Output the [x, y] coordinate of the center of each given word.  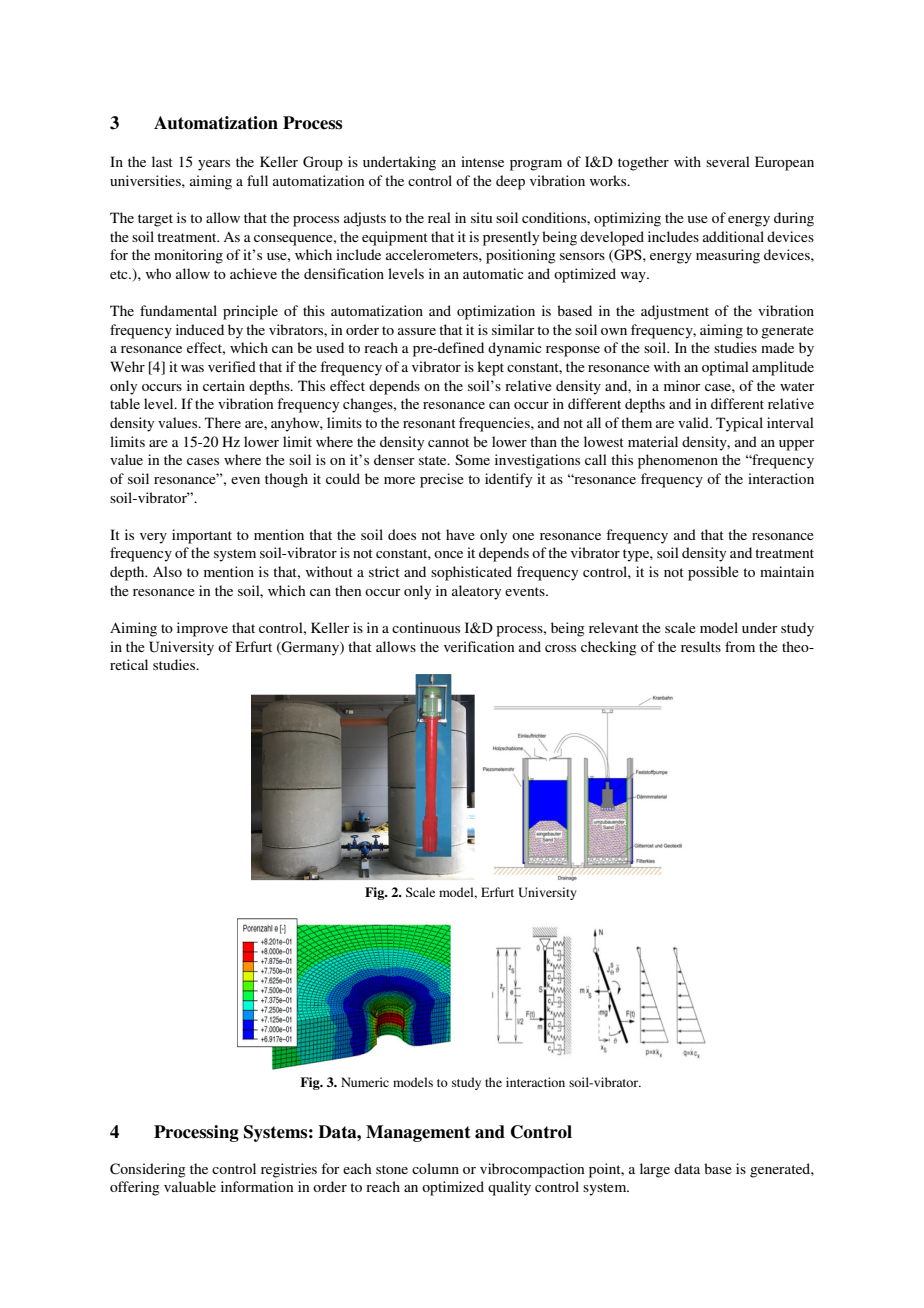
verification [479, 646]
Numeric [365, 1082]
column [435, 1168]
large [655, 1170]
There [223, 422]
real [439, 217]
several [728, 161]
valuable [190, 1186]
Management [418, 1133]
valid [694, 422]
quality [509, 1188]
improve [202, 629]
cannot [448, 442]
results [701, 646]
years [214, 165]
